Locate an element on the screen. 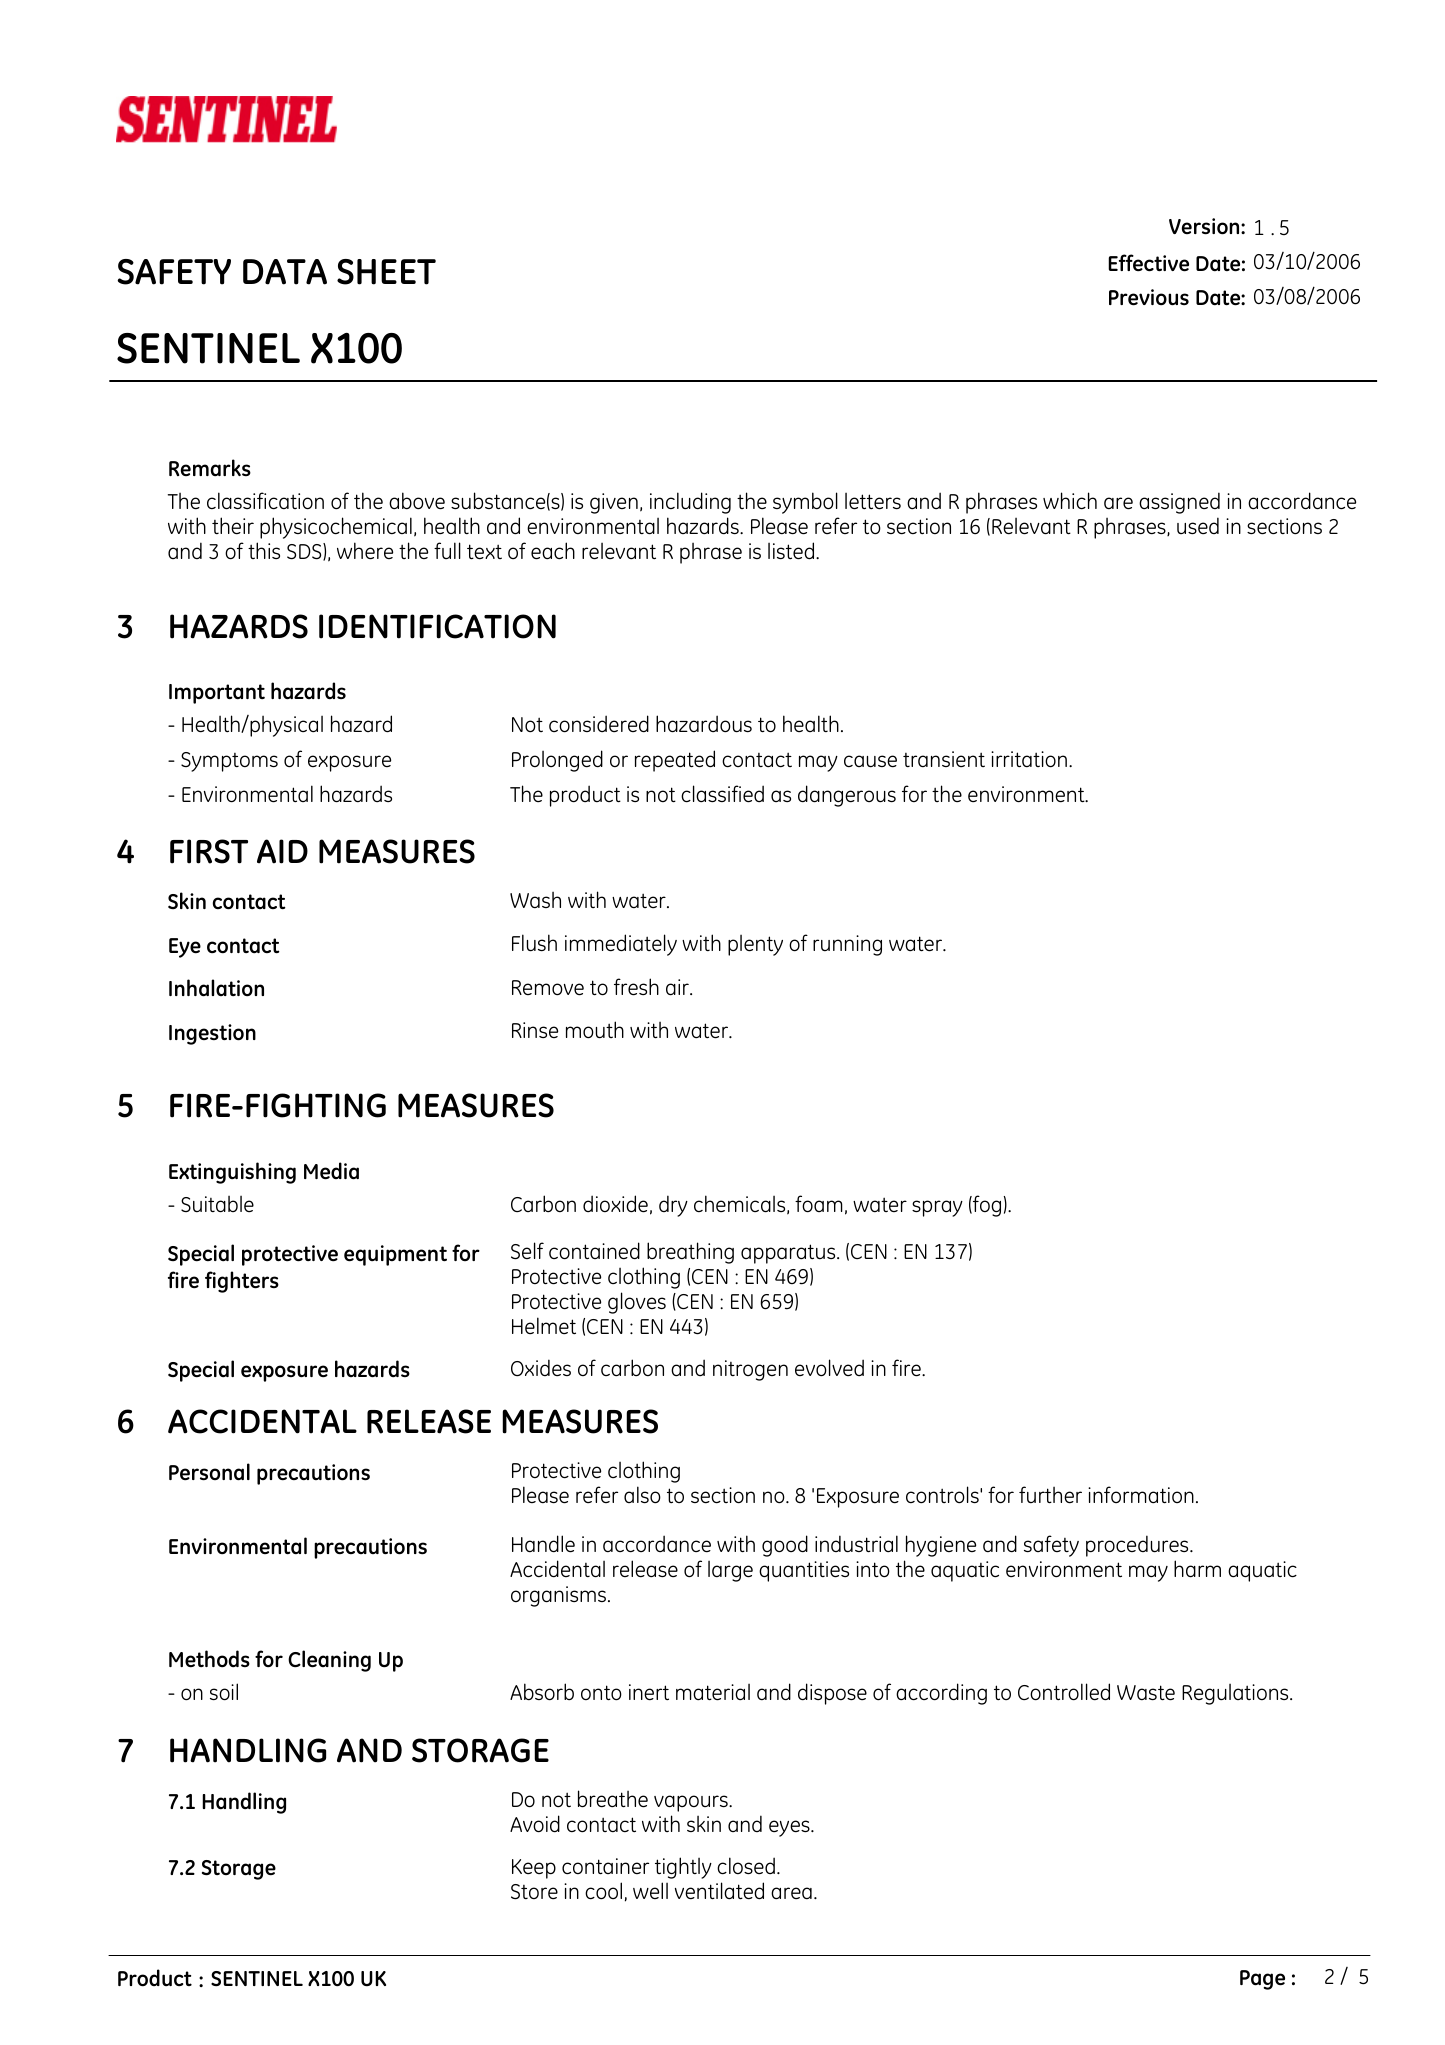 The width and height of the screenshot is (1445, 2045). ventilated is located at coordinates (719, 1891).
